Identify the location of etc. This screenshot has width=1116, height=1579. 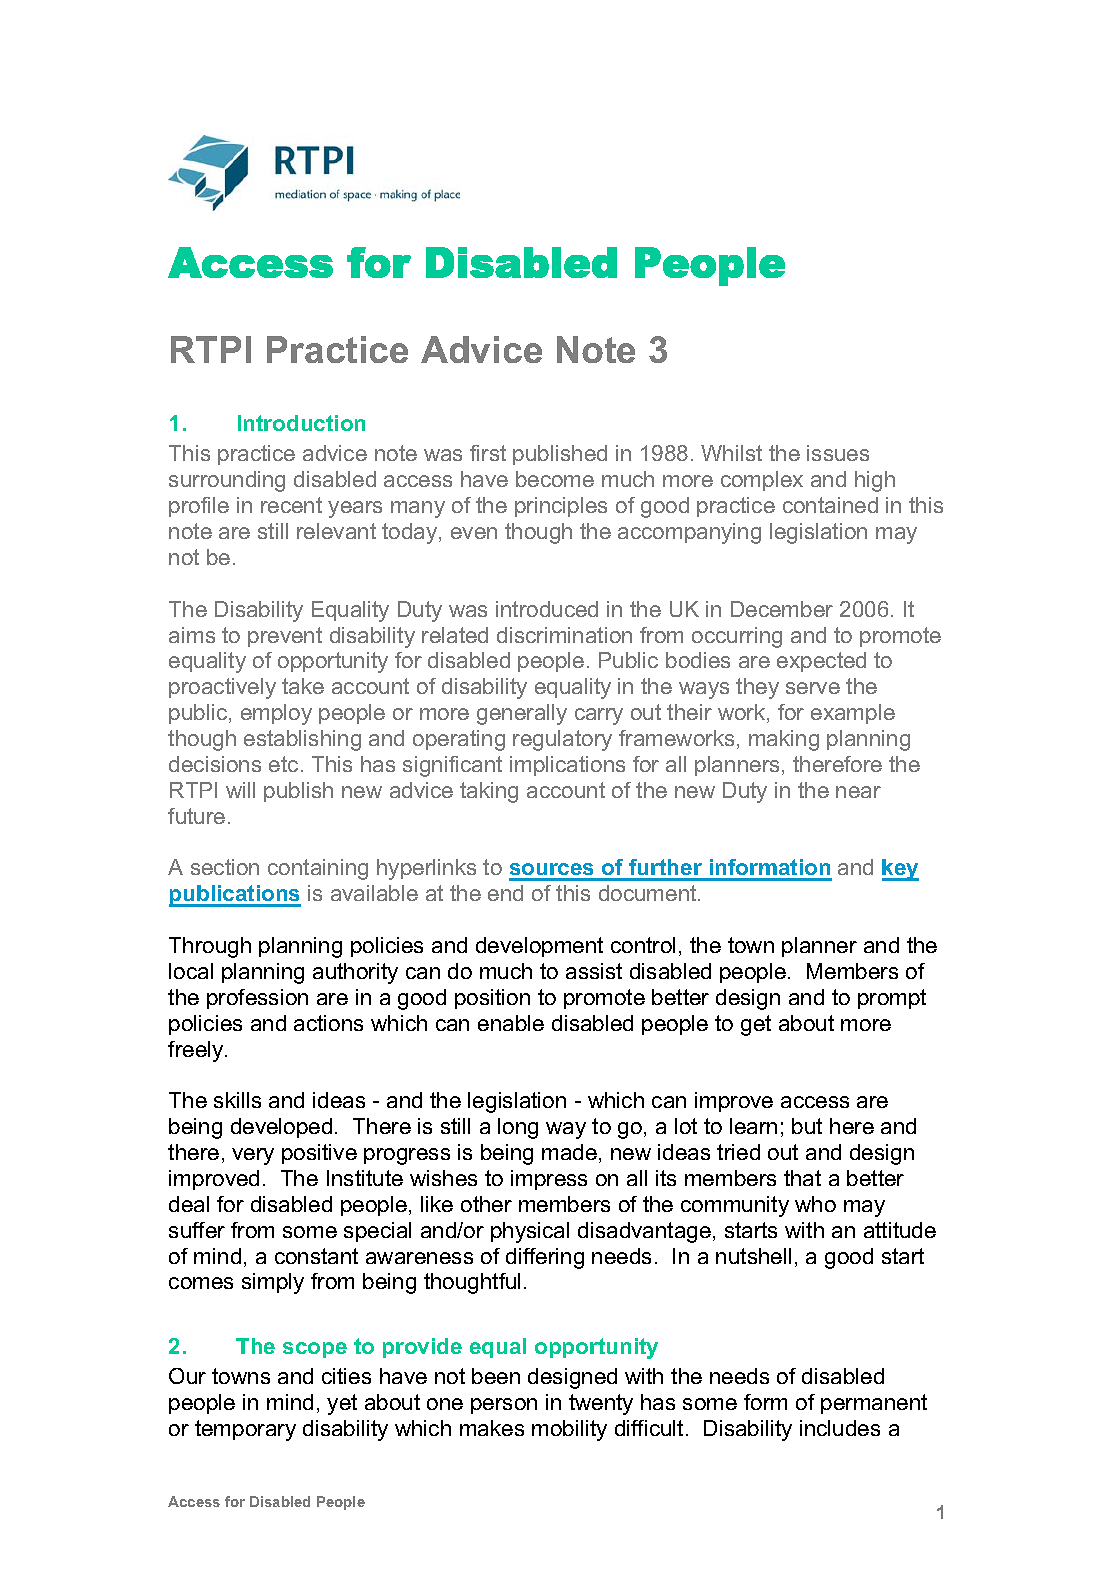
(283, 764).
